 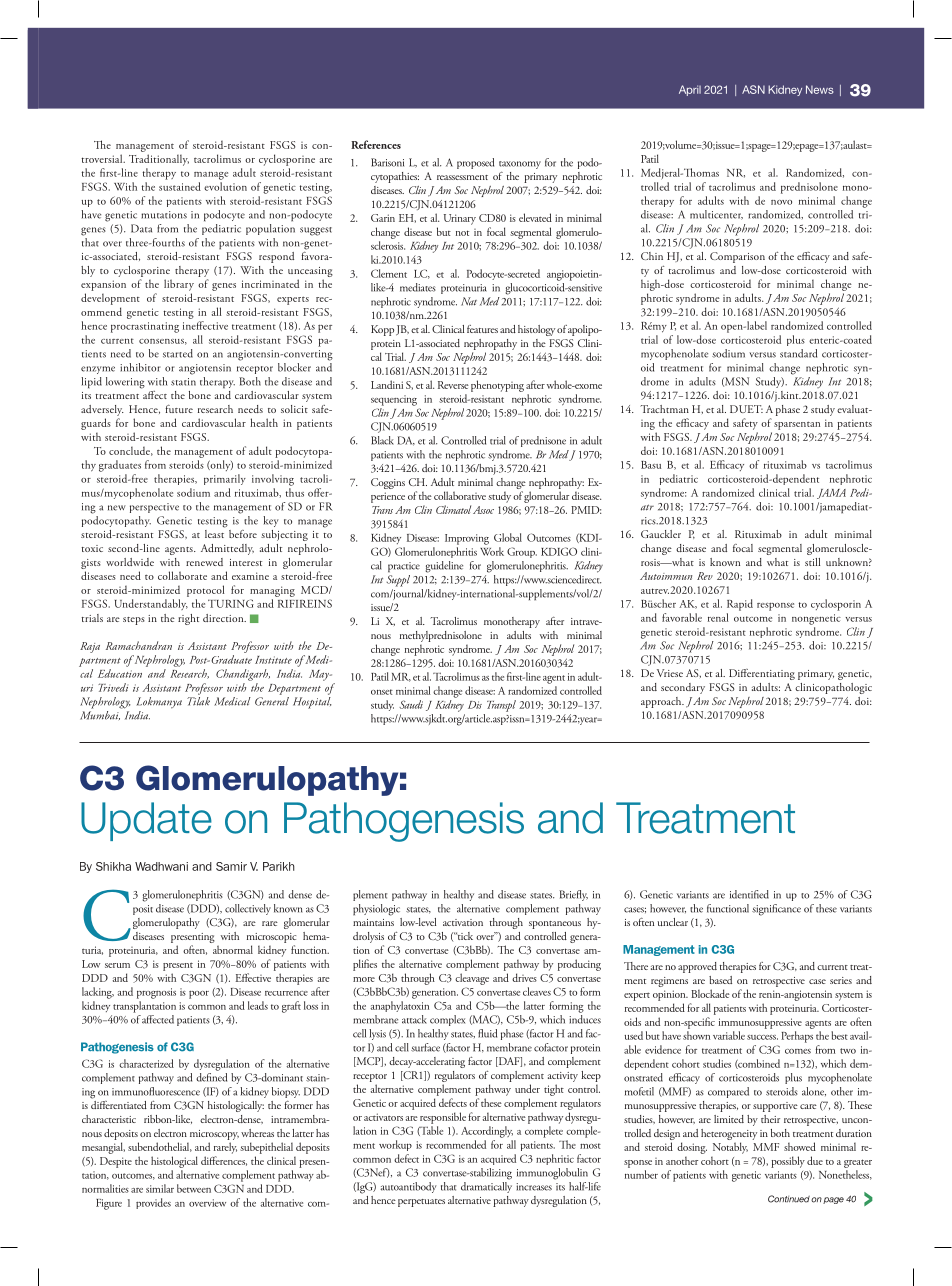 I want to click on proposed, so click(x=475, y=163).
